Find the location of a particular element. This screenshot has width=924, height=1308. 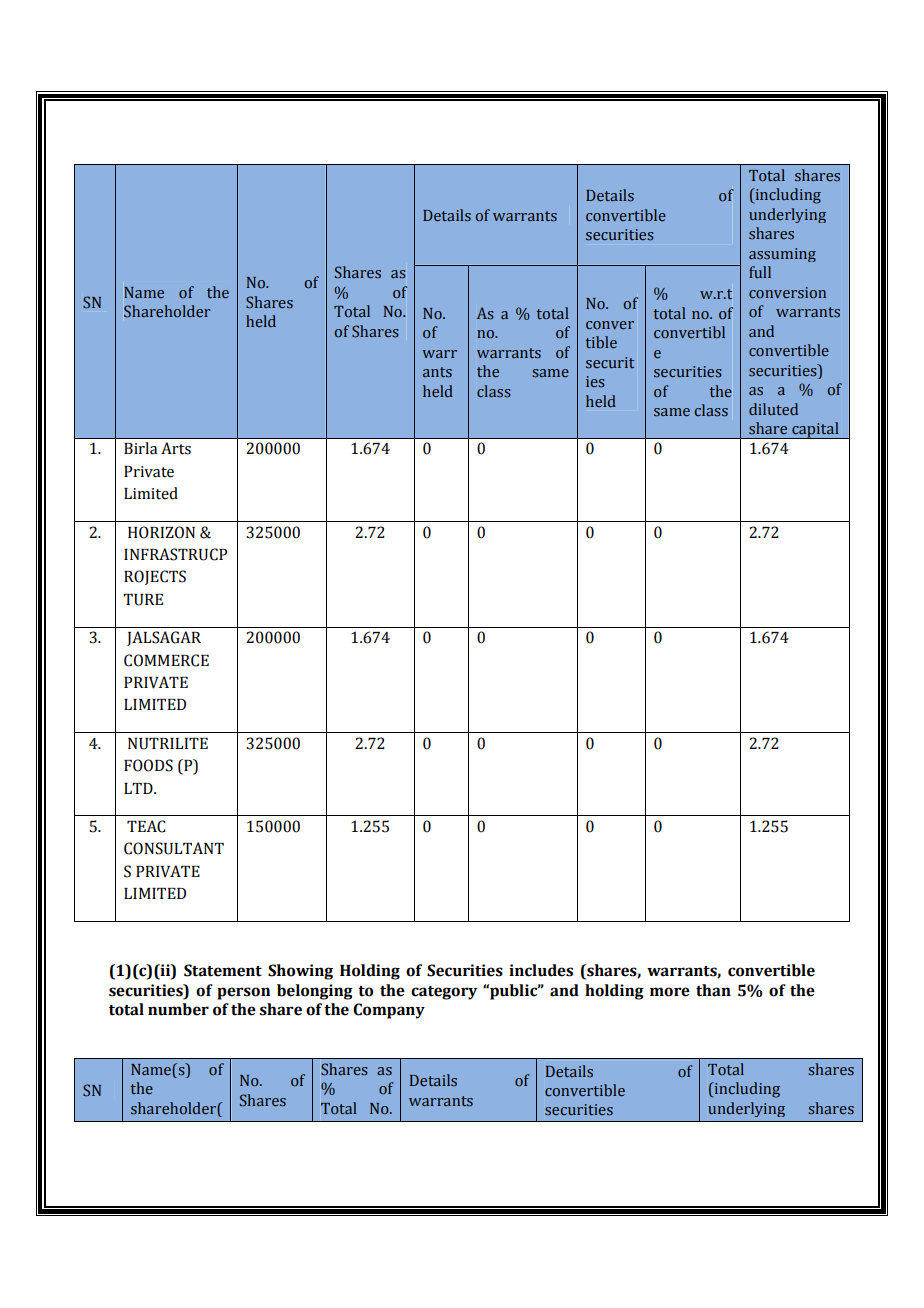

than is located at coordinates (713, 990).
